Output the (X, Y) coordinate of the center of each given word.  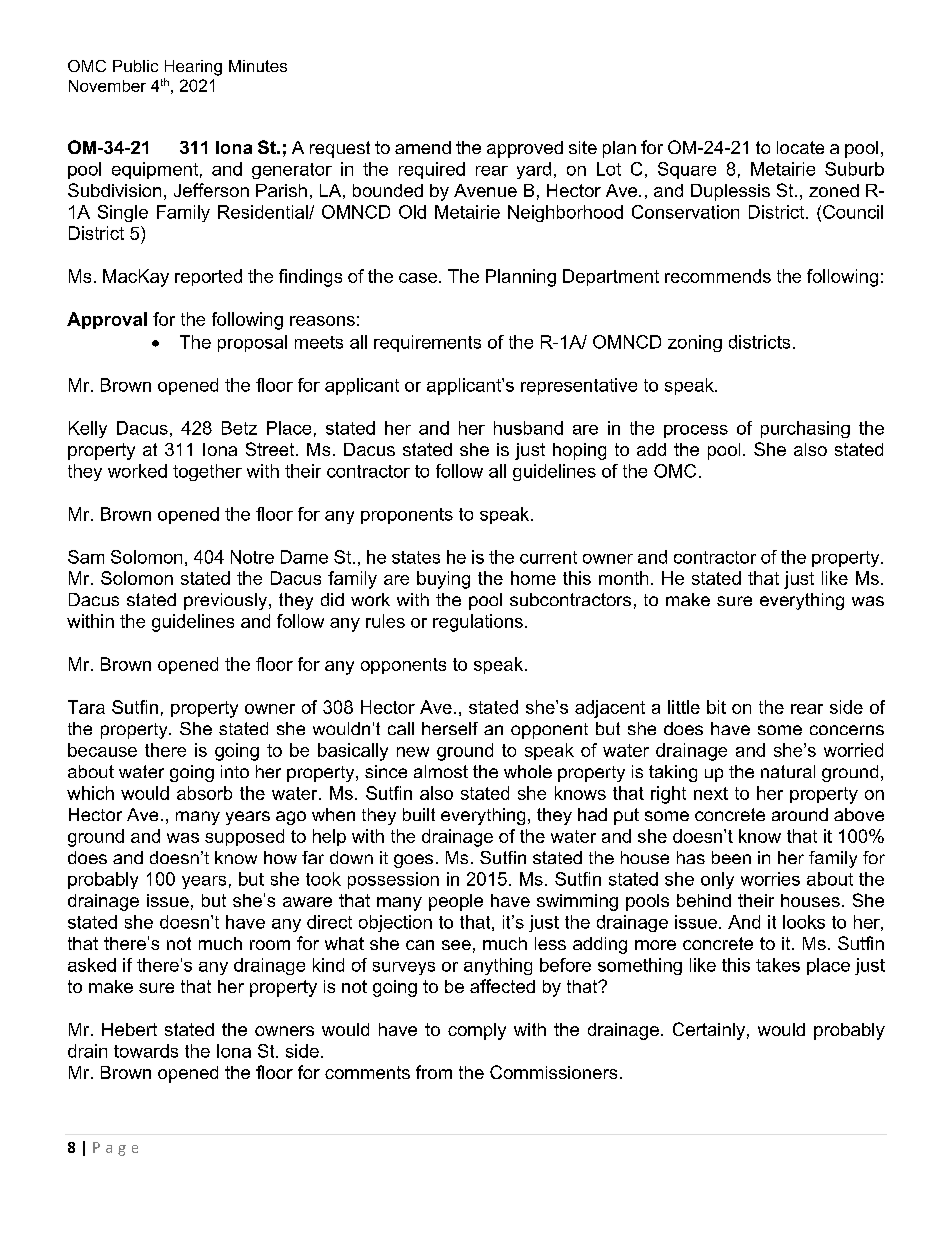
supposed (244, 837)
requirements (427, 343)
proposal (252, 343)
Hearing (193, 68)
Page (115, 1149)
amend (423, 147)
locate (800, 147)
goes (413, 861)
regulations (478, 623)
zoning (695, 343)
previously (227, 601)
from (434, 1072)
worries (770, 879)
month (623, 578)
